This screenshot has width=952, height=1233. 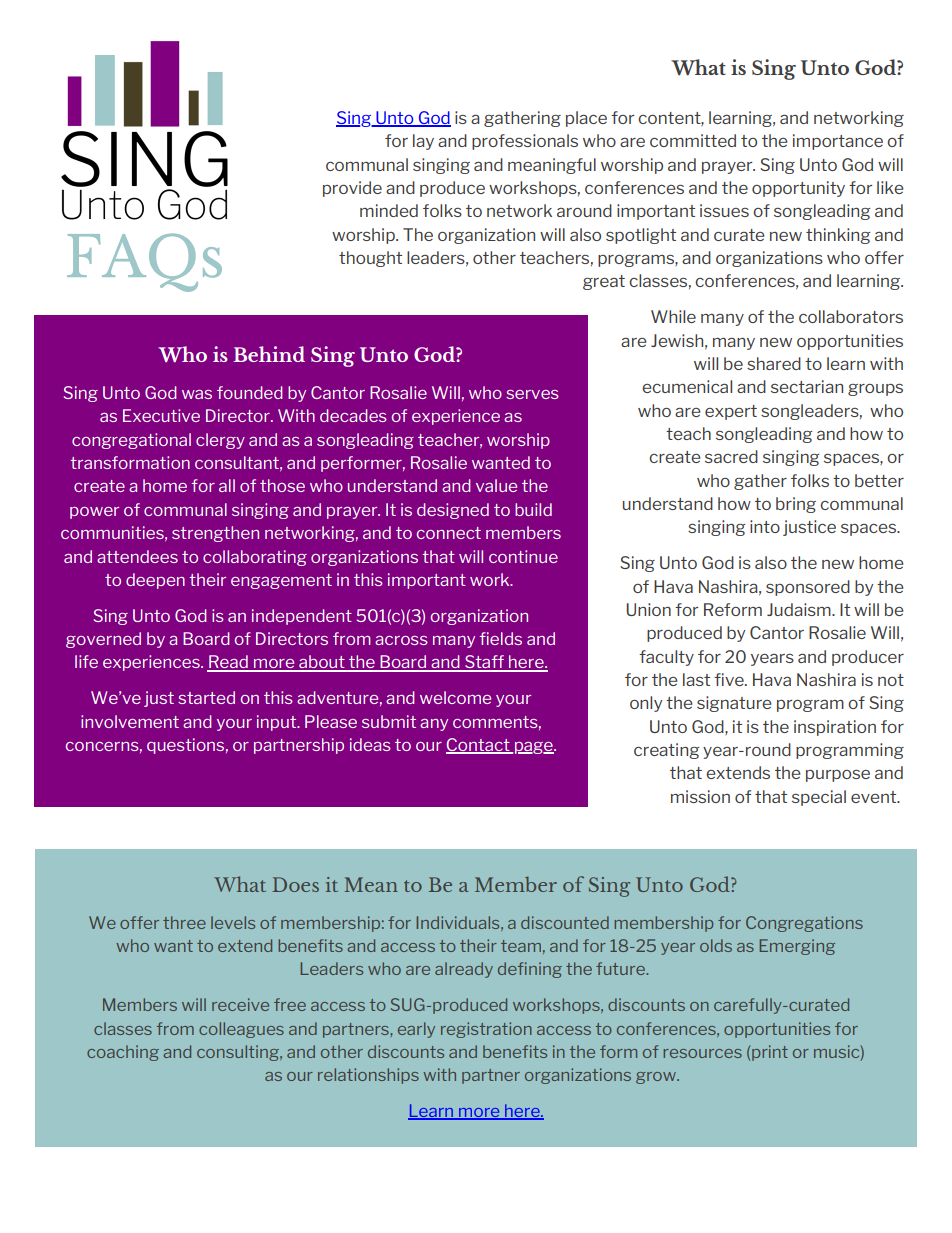 I want to click on provide, so click(x=352, y=189).
